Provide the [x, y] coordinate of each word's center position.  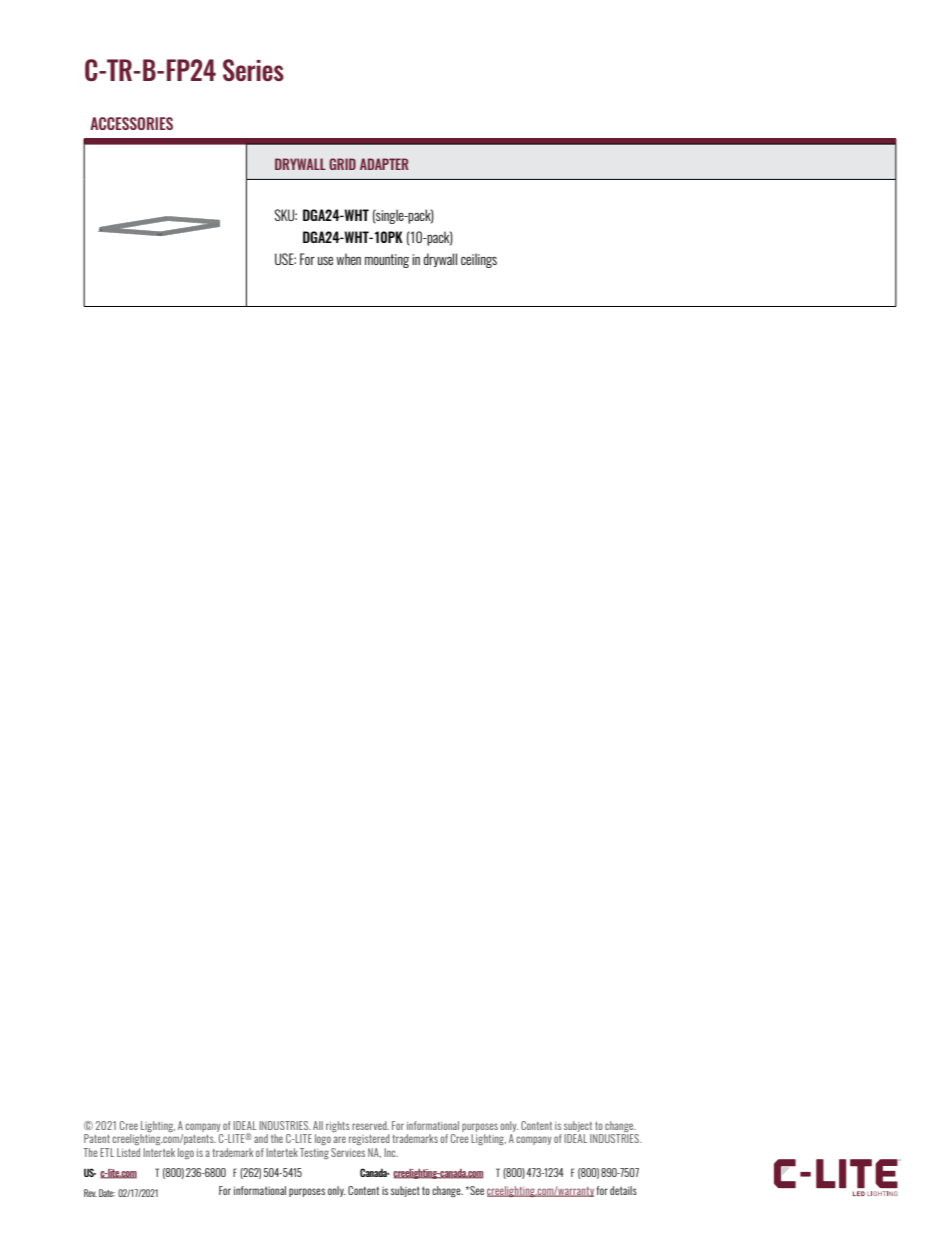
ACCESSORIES [131, 123]
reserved [370, 1125]
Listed [128, 1152]
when [348, 259]
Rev [90, 1193]
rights [338, 1126]
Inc [391, 1152]
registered [369, 1139]
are [339, 1139]
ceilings [479, 260]
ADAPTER [384, 164]
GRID [342, 164]
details [623, 1190]
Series [253, 70]
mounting [387, 261]
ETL [107, 1152]
